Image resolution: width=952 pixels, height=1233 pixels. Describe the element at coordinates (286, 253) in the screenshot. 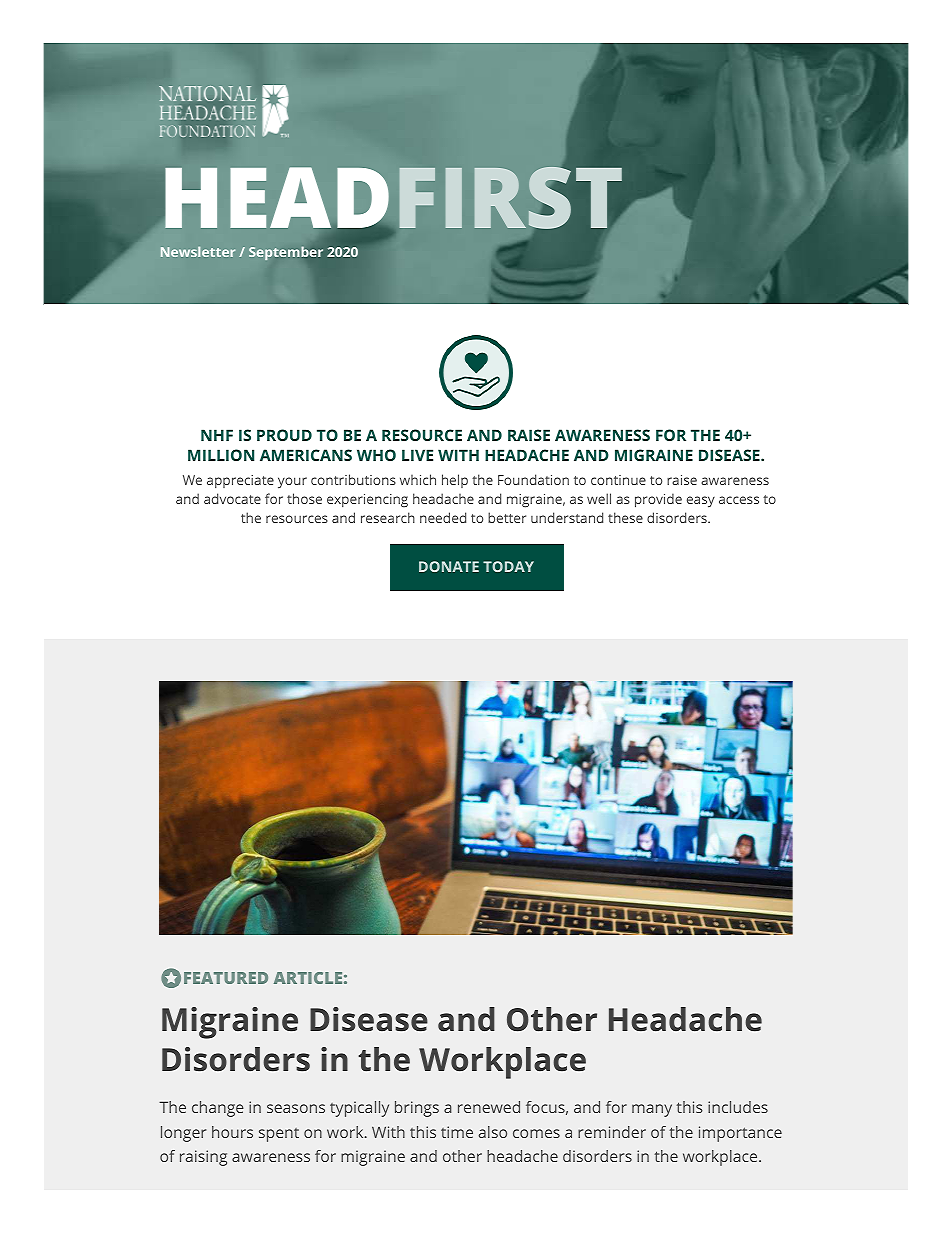

I see `September` at that location.
